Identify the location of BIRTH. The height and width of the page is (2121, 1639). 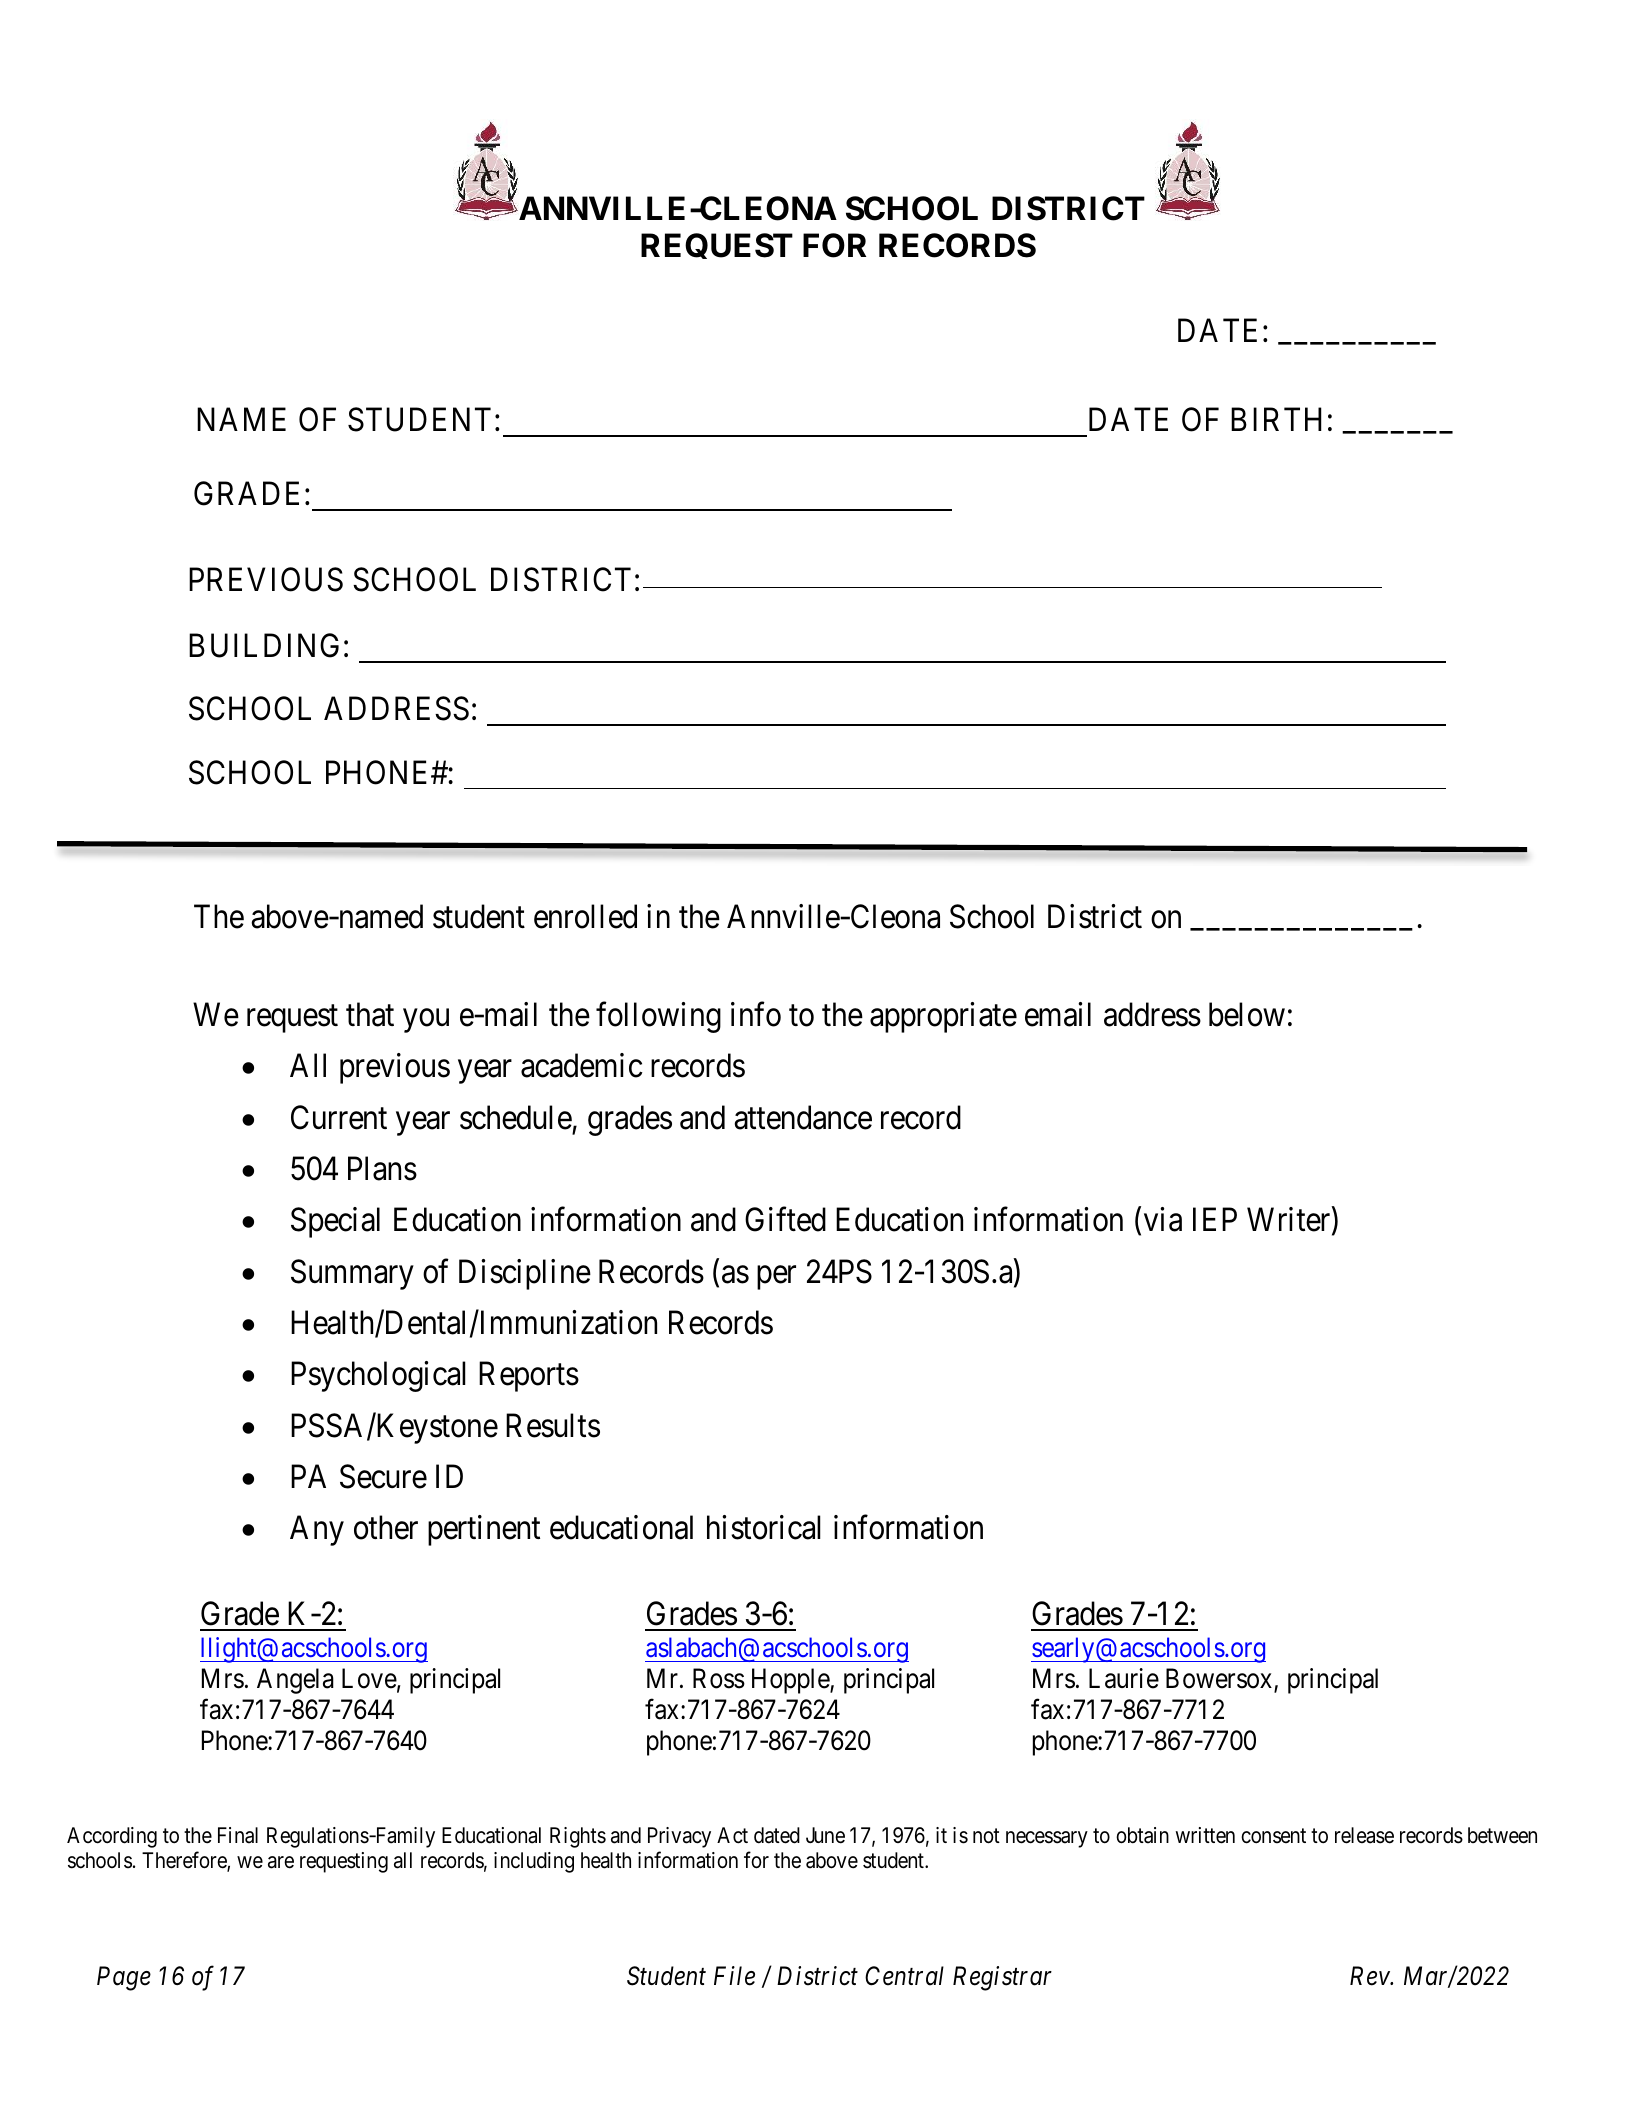
(1276, 419).
